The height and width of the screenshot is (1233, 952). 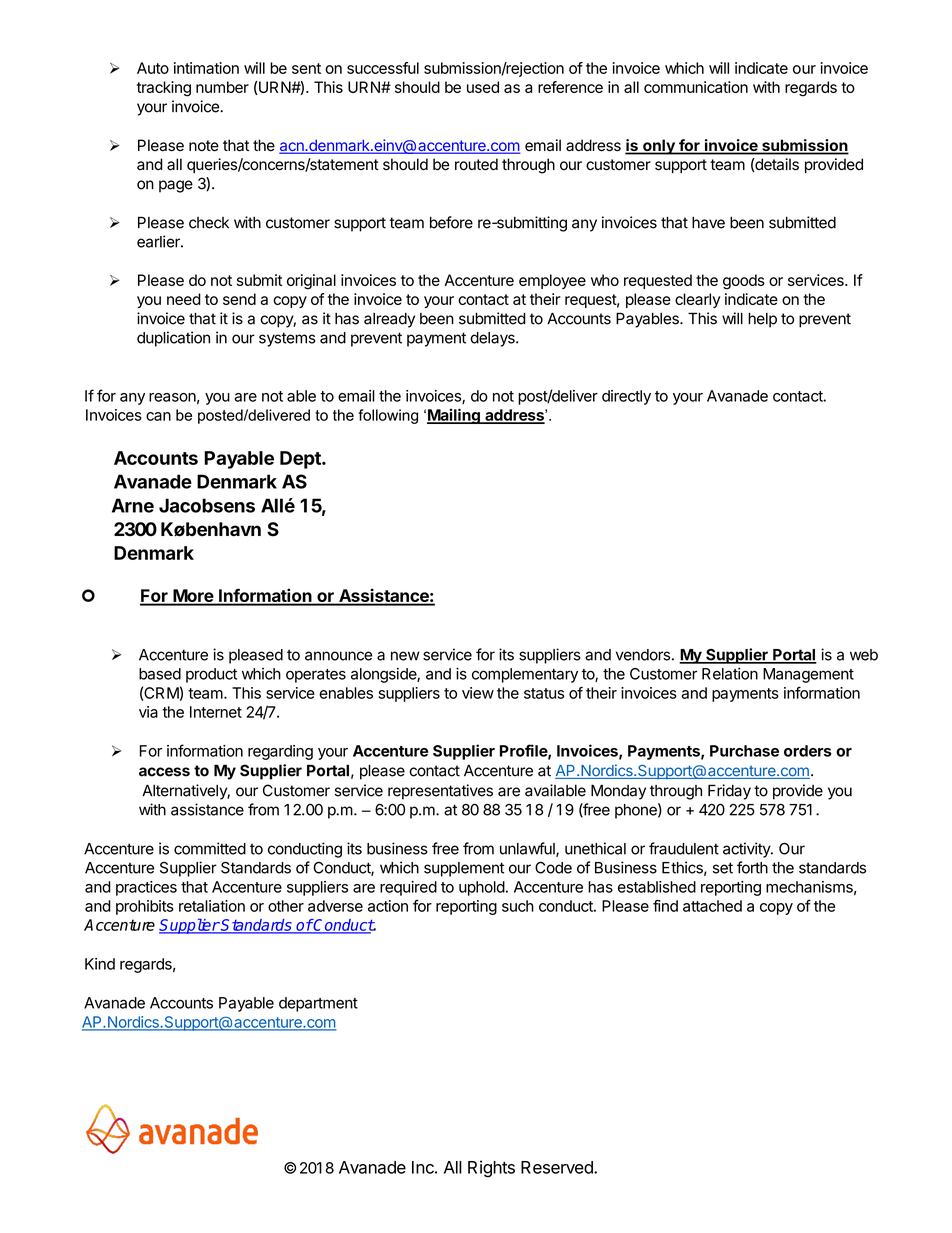 I want to click on Friday, so click(x=729, y=792).
